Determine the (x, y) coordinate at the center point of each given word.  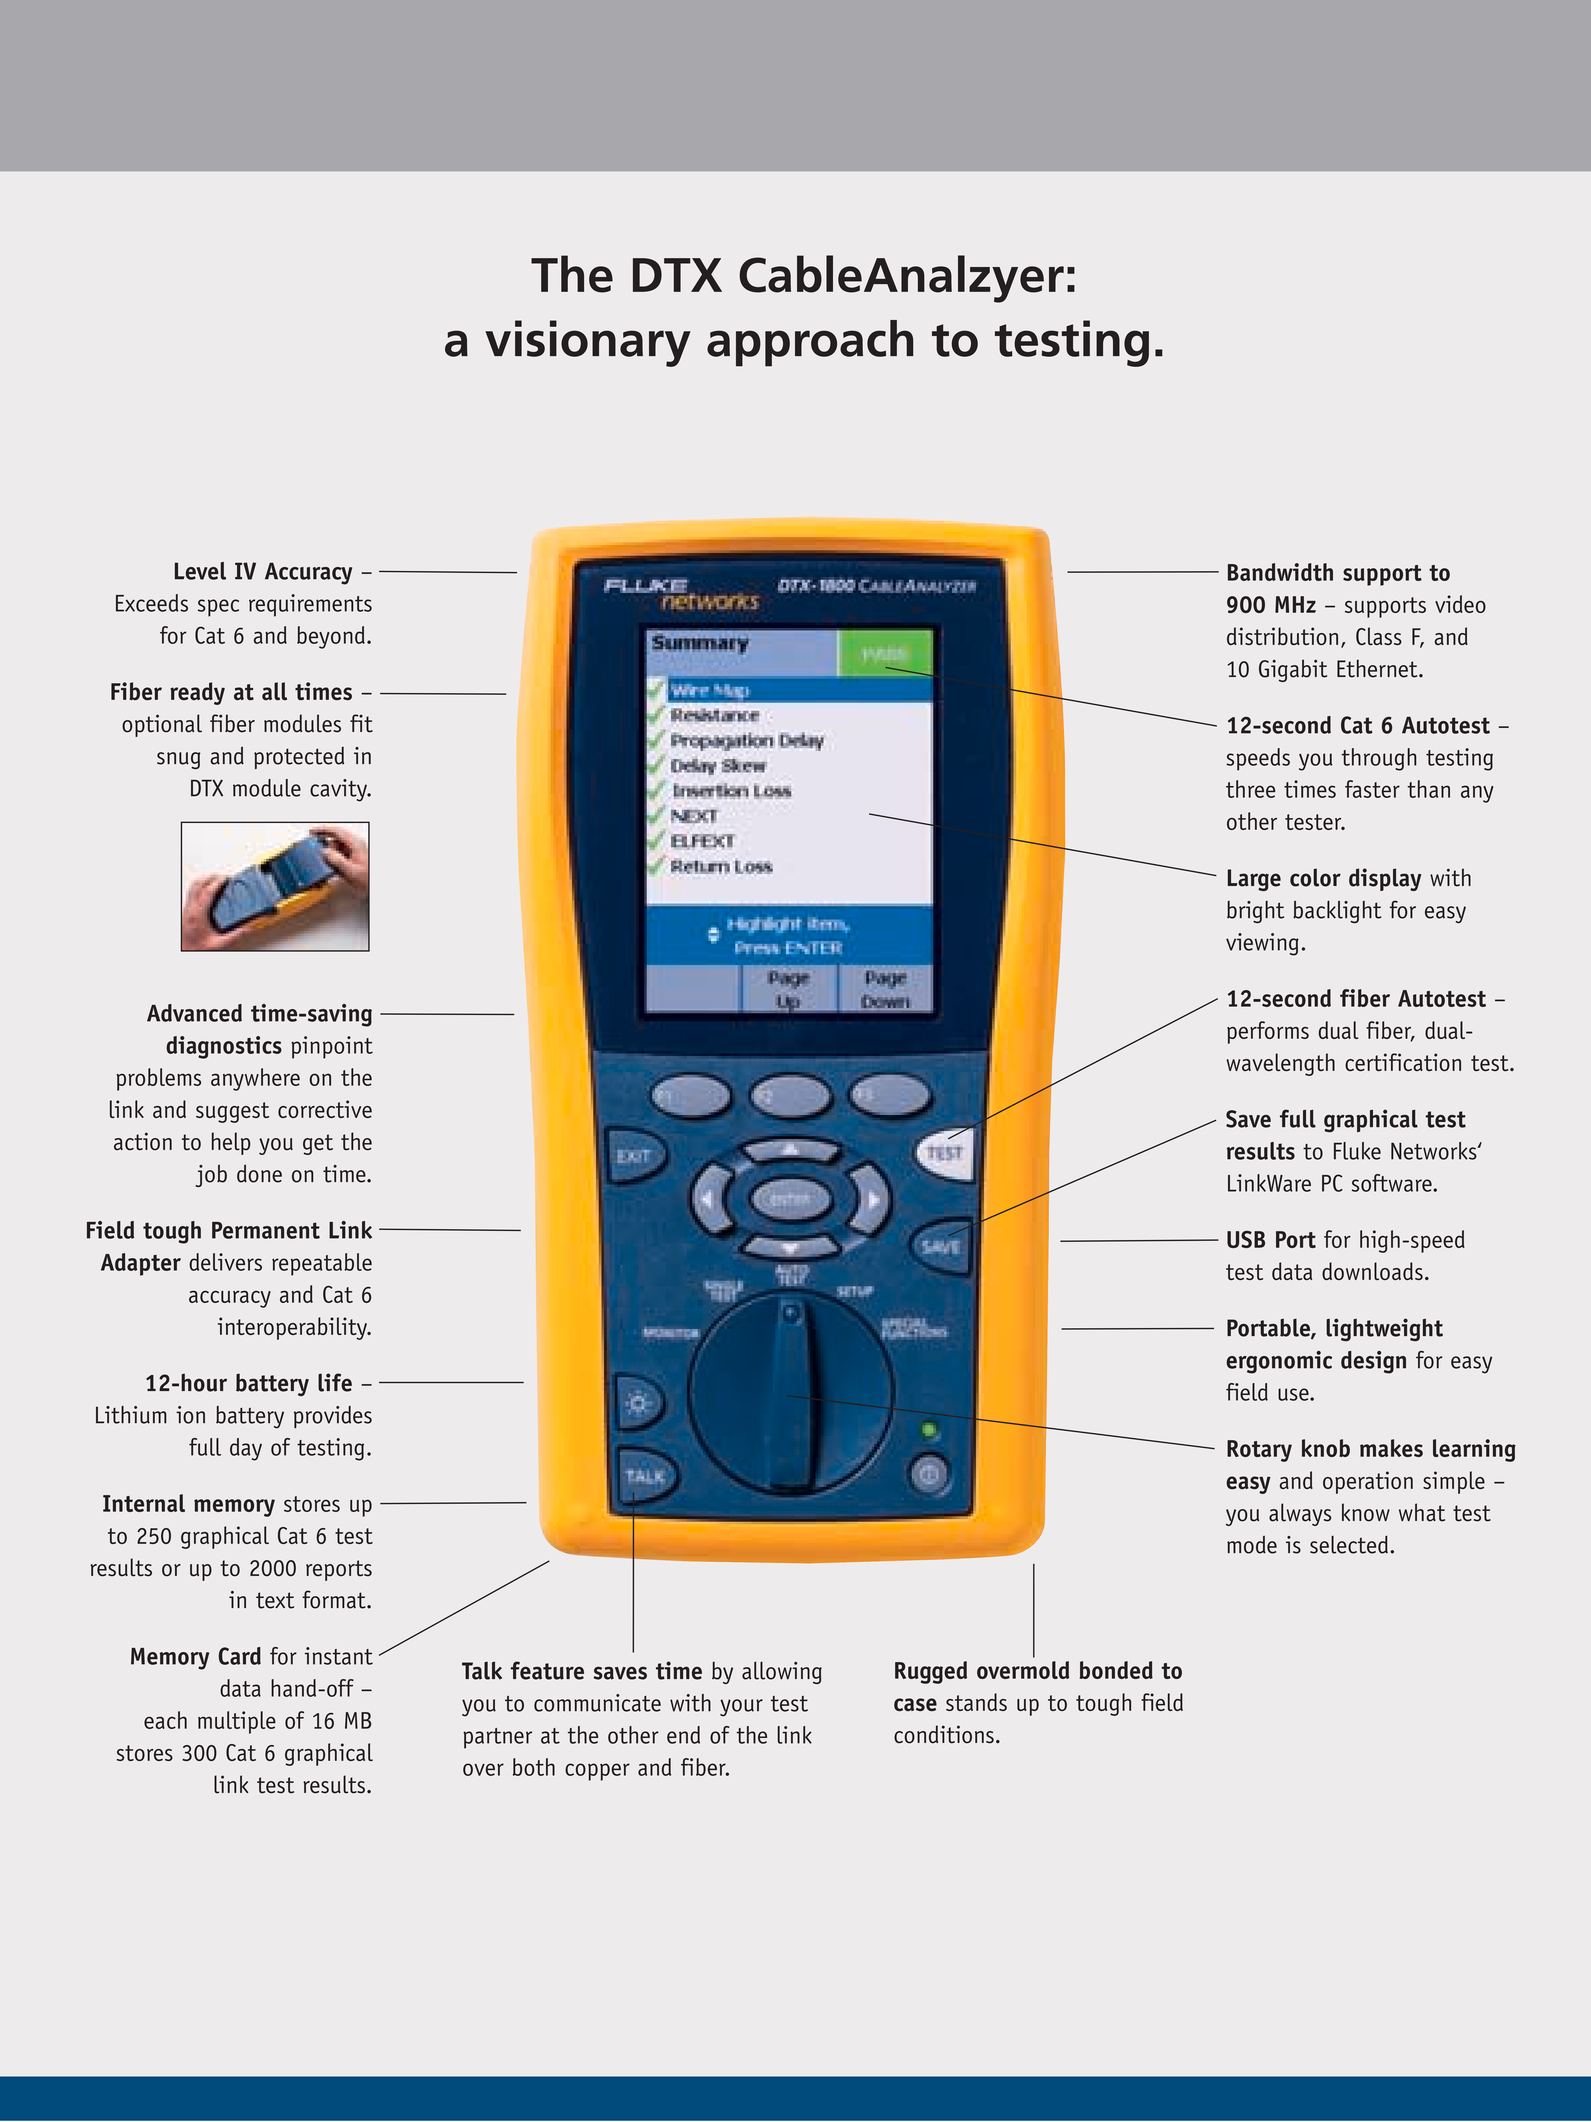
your (741, 1708)
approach (810, 343)
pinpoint (332, 1047)
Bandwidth (1280, 572)
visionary (588, 343)
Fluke (1357, 1151)
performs (1268, 1032)
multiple (237, 1722)
